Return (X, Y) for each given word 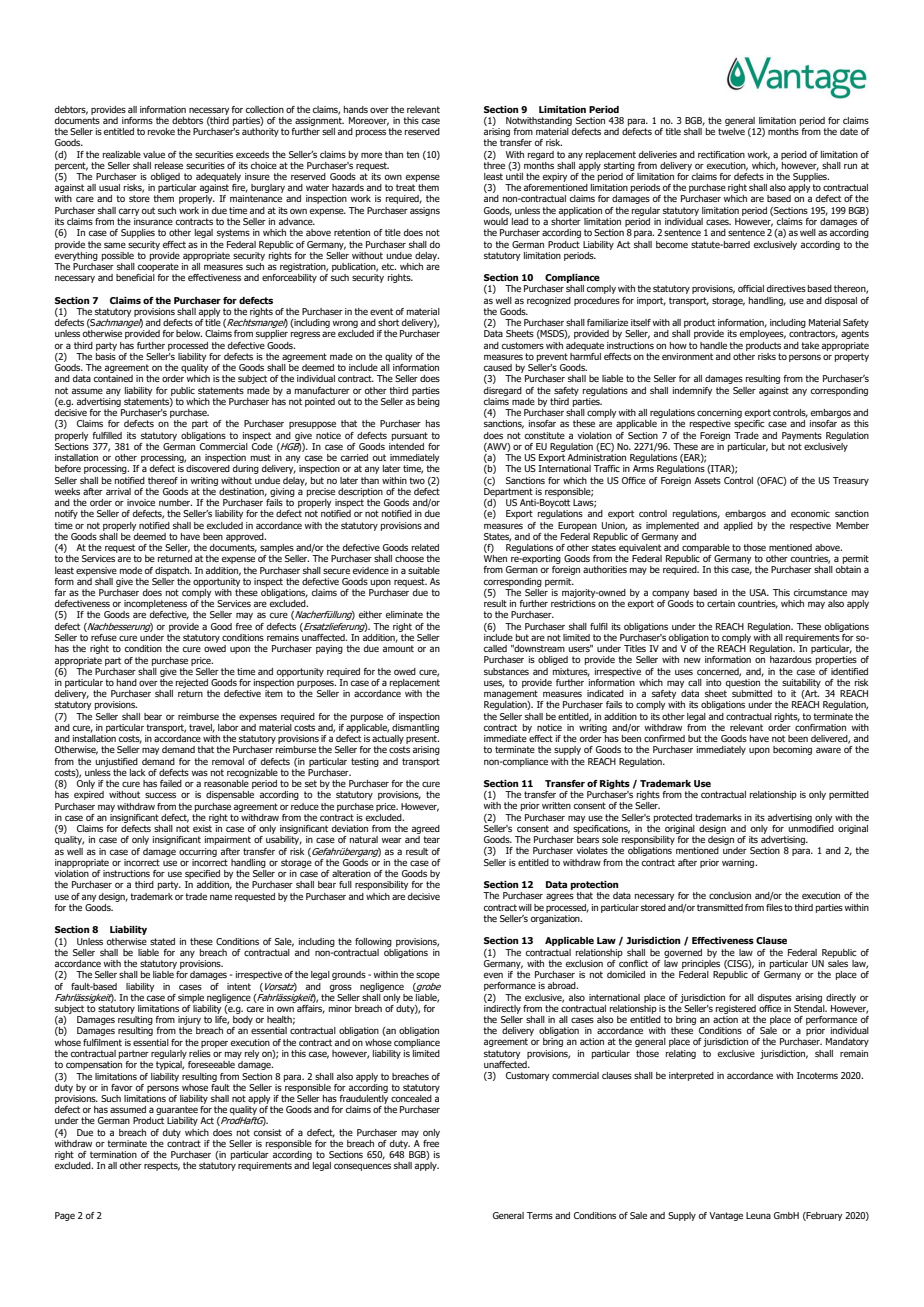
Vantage (726, 1216)
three (494, 164)
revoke (161, 131)
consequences (362, 1167)
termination (113, 1154)
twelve (731, 131)
